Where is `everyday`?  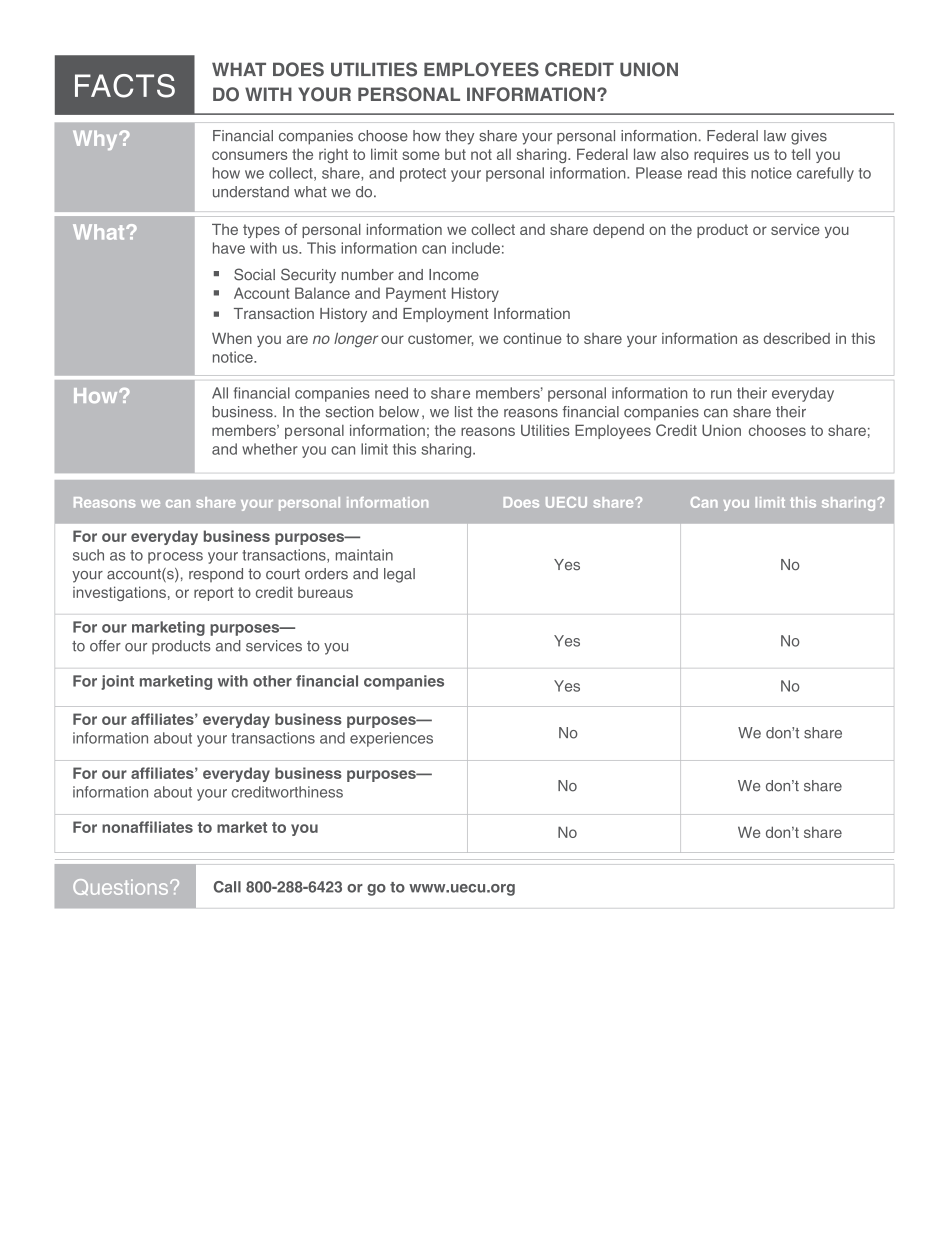
everyday is located at coordinates (164, 537).
